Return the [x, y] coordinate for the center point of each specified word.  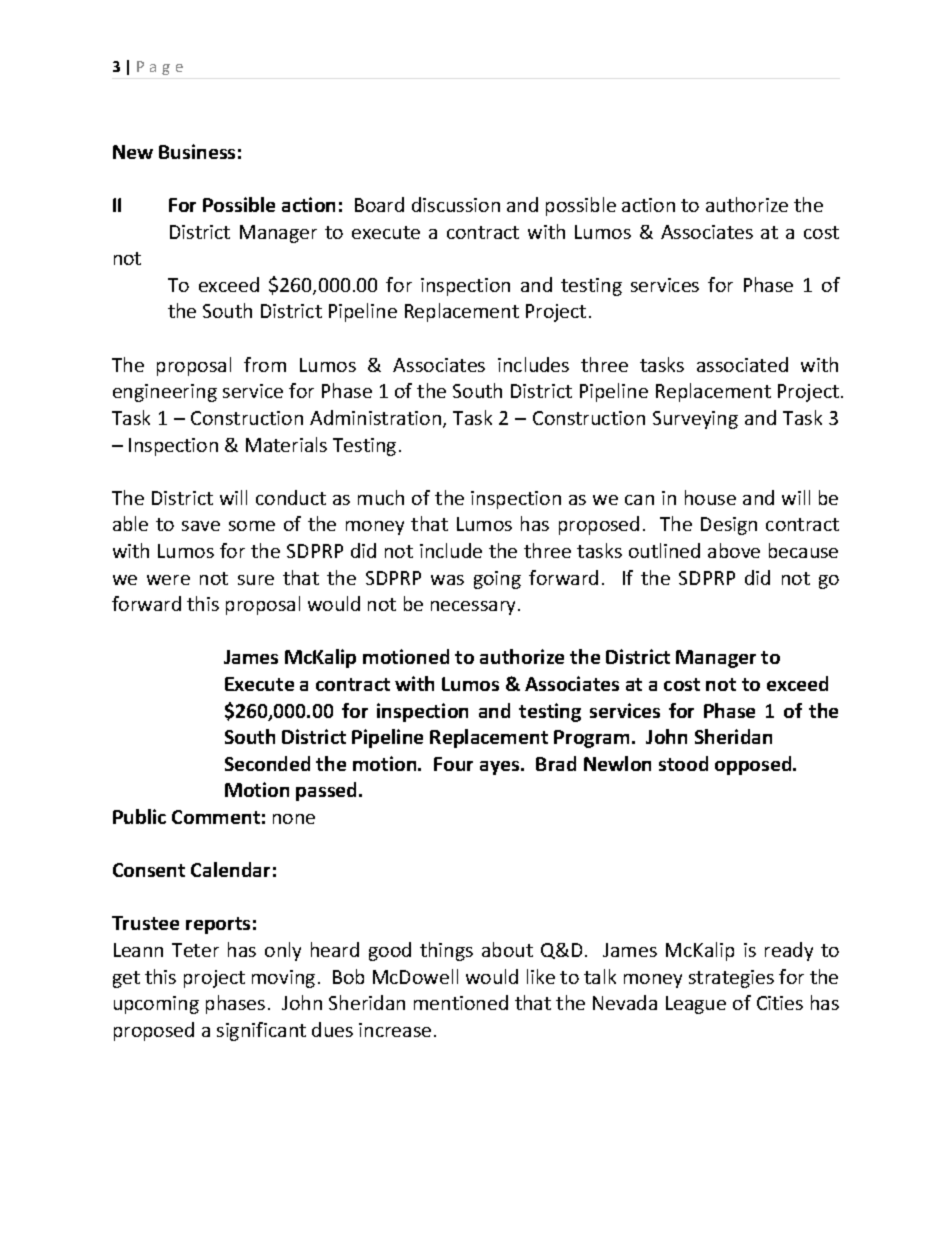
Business [197, 151]
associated [742, 364]
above [734, 550]
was [447, 580]
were [168, 580]
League [696, 1005]
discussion [456, 204]
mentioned [461, 1002]
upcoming [156, 1005]
